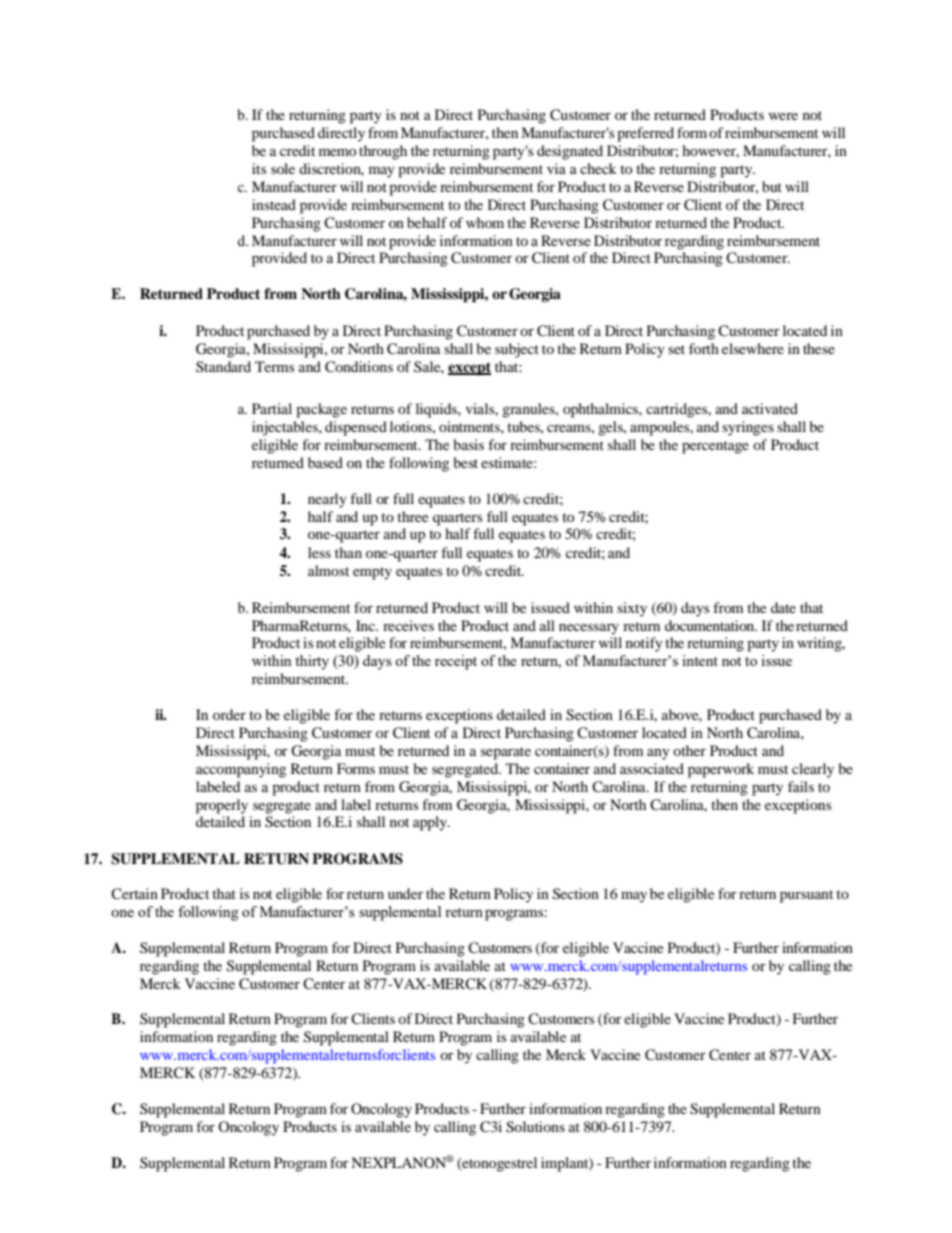 Image resolution: width=952 pixels, height=1233 pixels. Describe the element at coordinates (259, 168) in the page. I see `its` at that location.
